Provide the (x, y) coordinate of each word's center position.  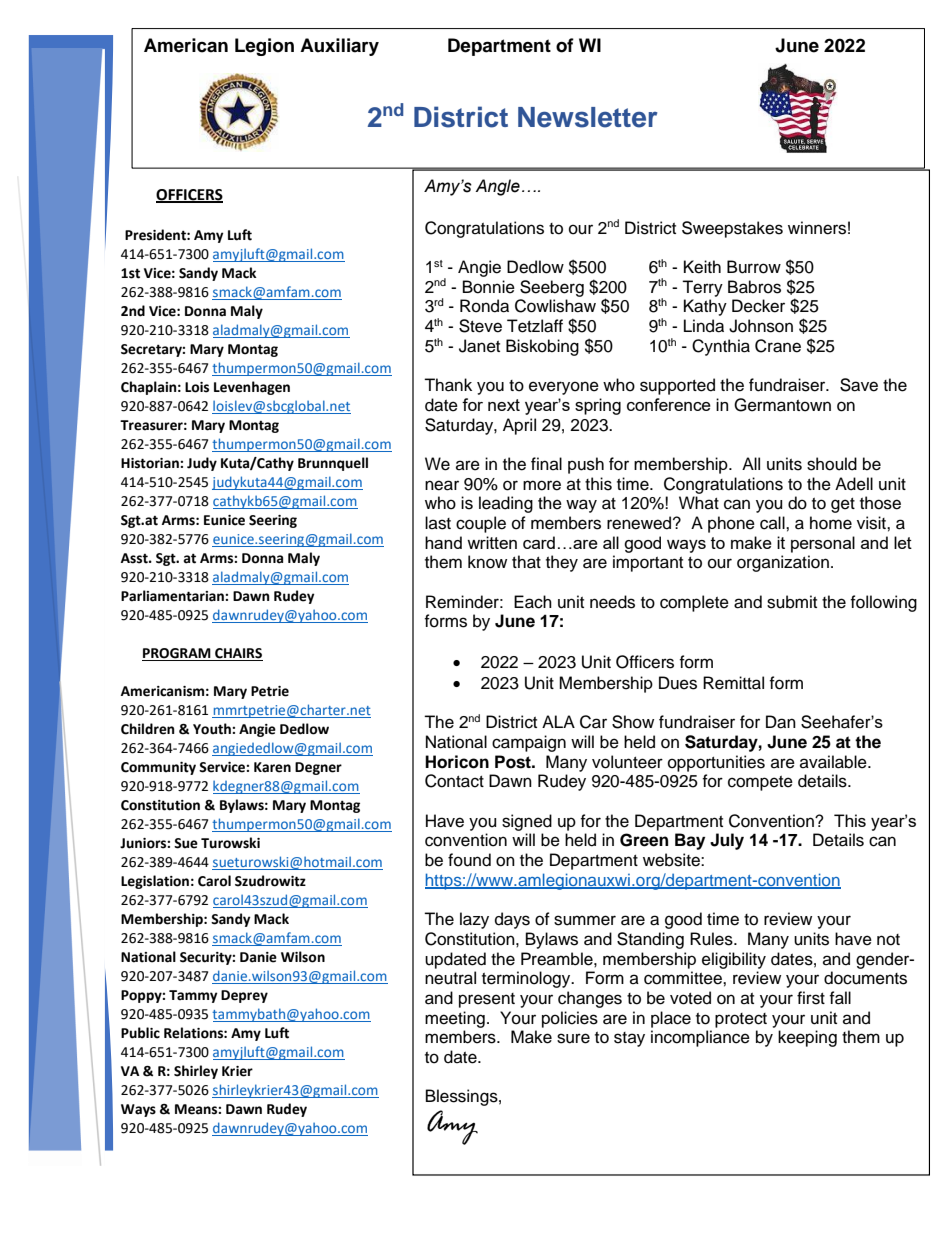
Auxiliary (339, 47)
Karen (272, 767)
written (492, 542)
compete (760, 783)
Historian (151, 463)
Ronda (484, 306)
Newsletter (587, 117)
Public (140, 1033)
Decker (758, 306)
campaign (529, 743)
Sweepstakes (732, 229)
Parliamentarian (173, 596)
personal (823, 544)
